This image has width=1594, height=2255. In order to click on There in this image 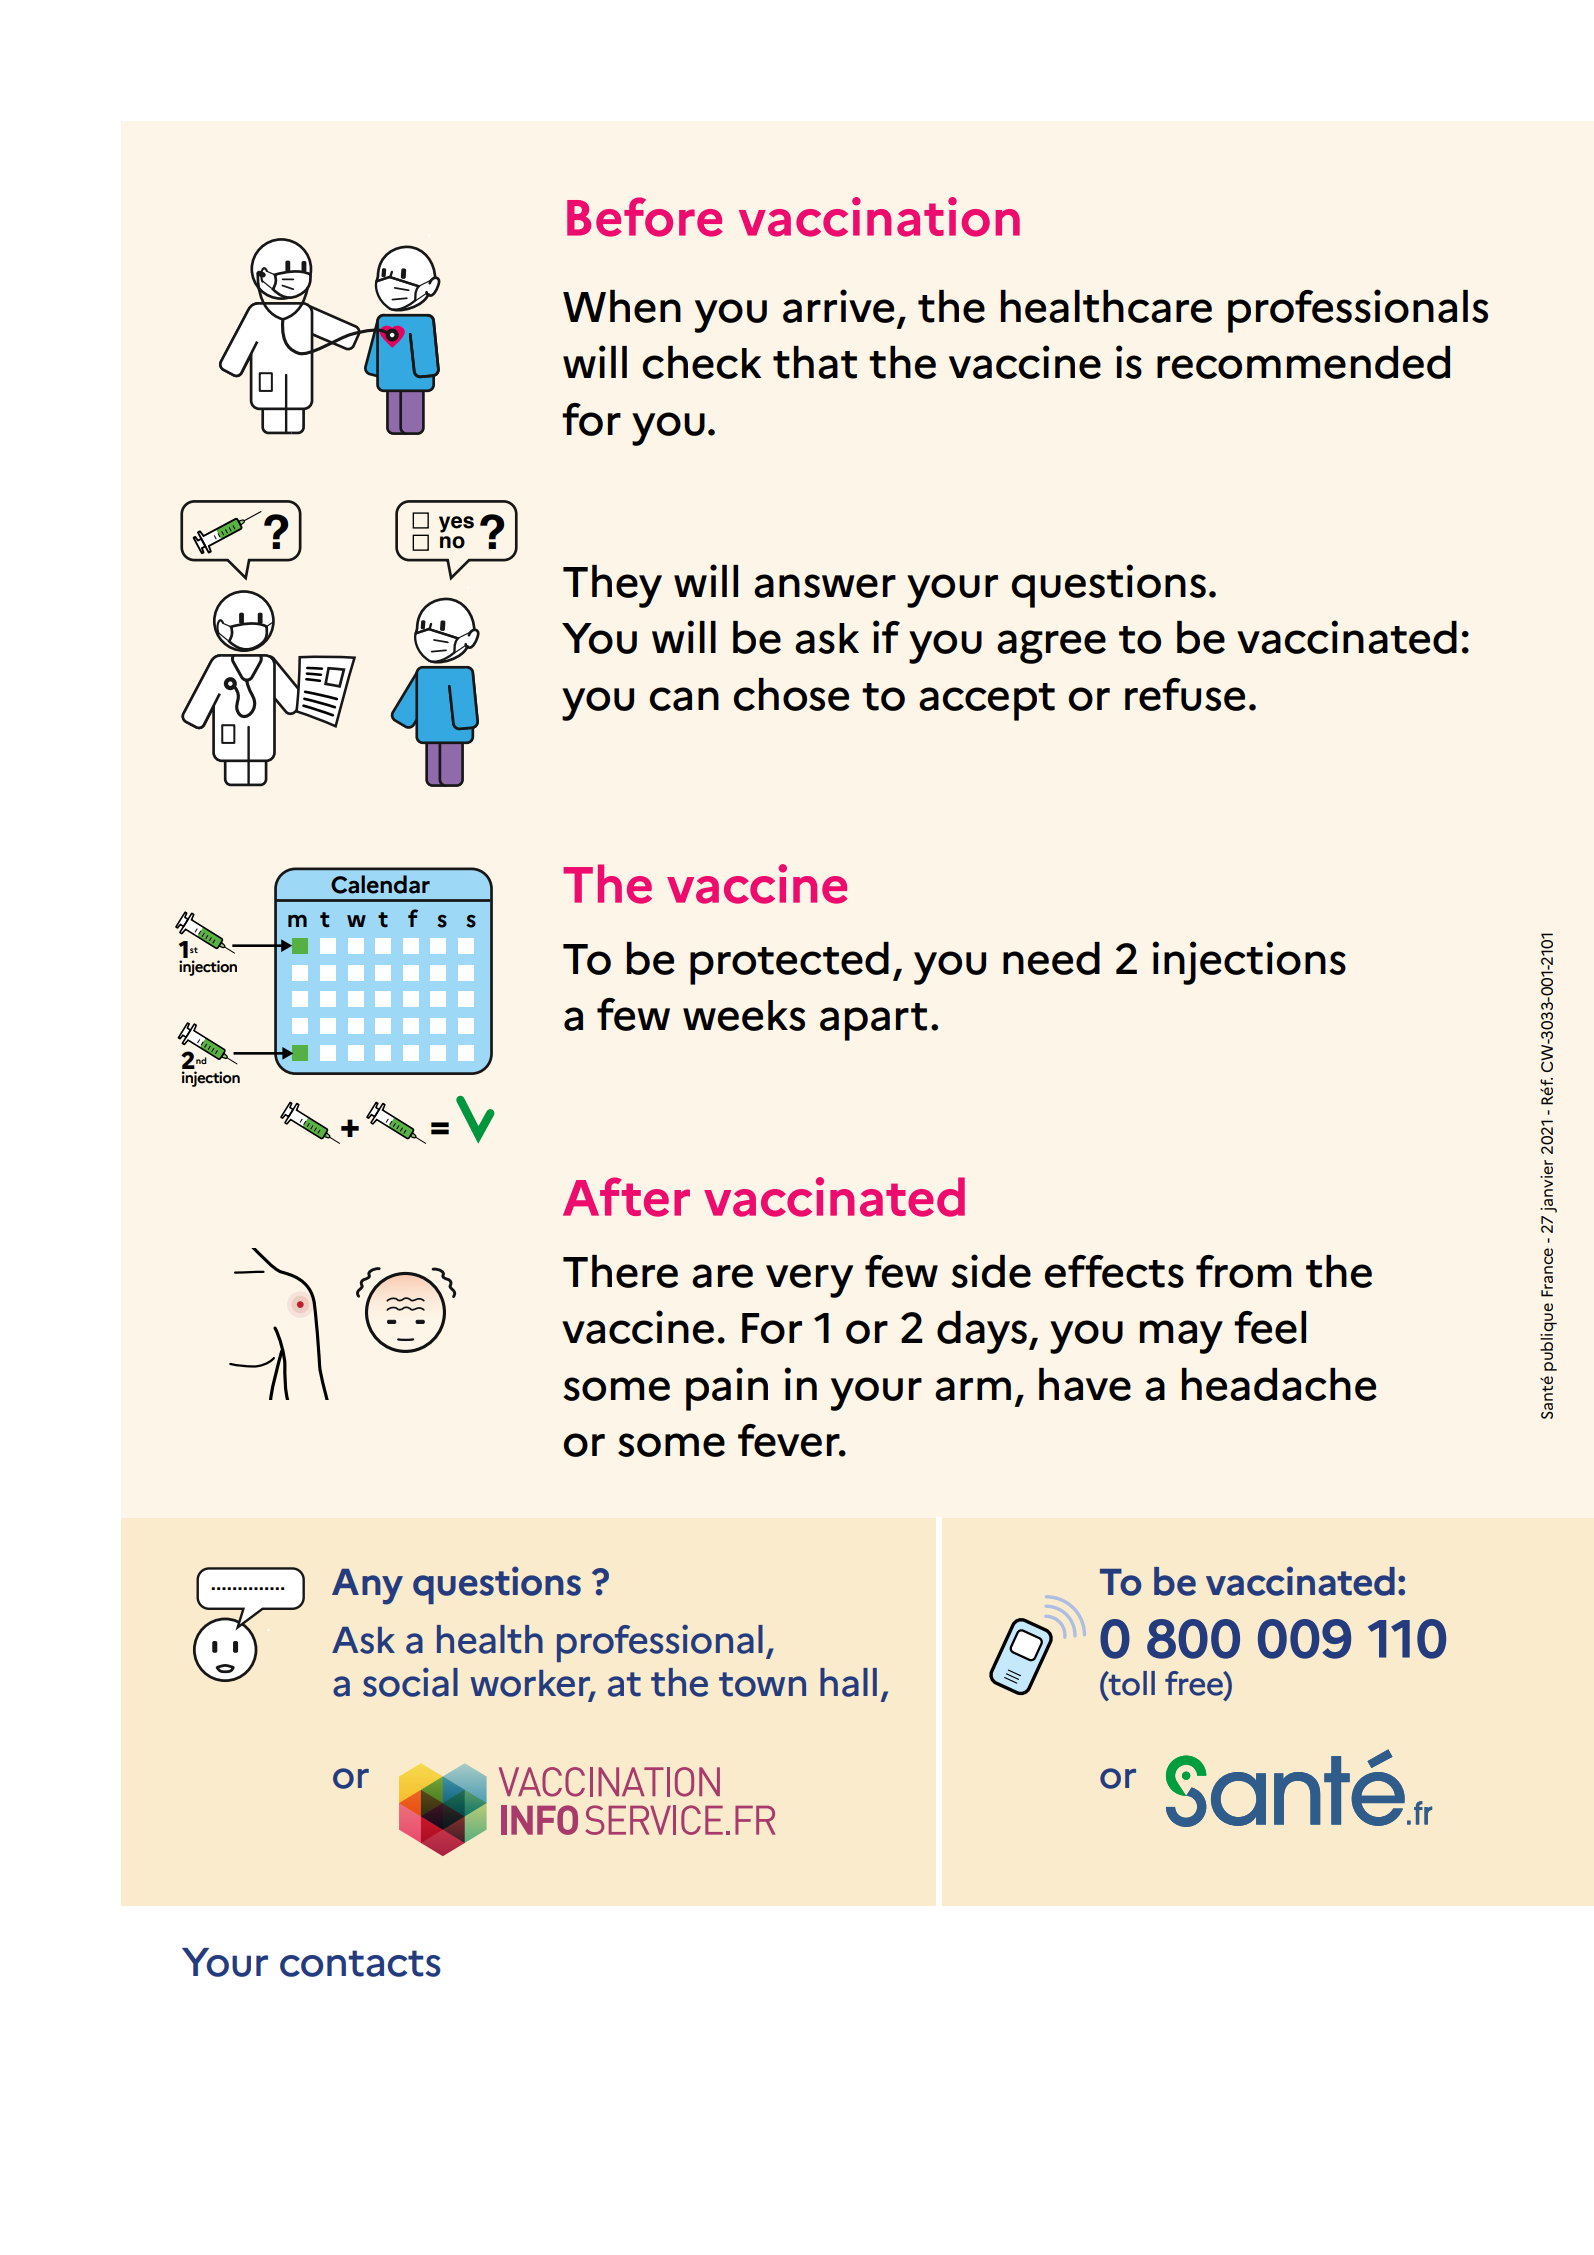, I will do `click(620, 1271)`.
